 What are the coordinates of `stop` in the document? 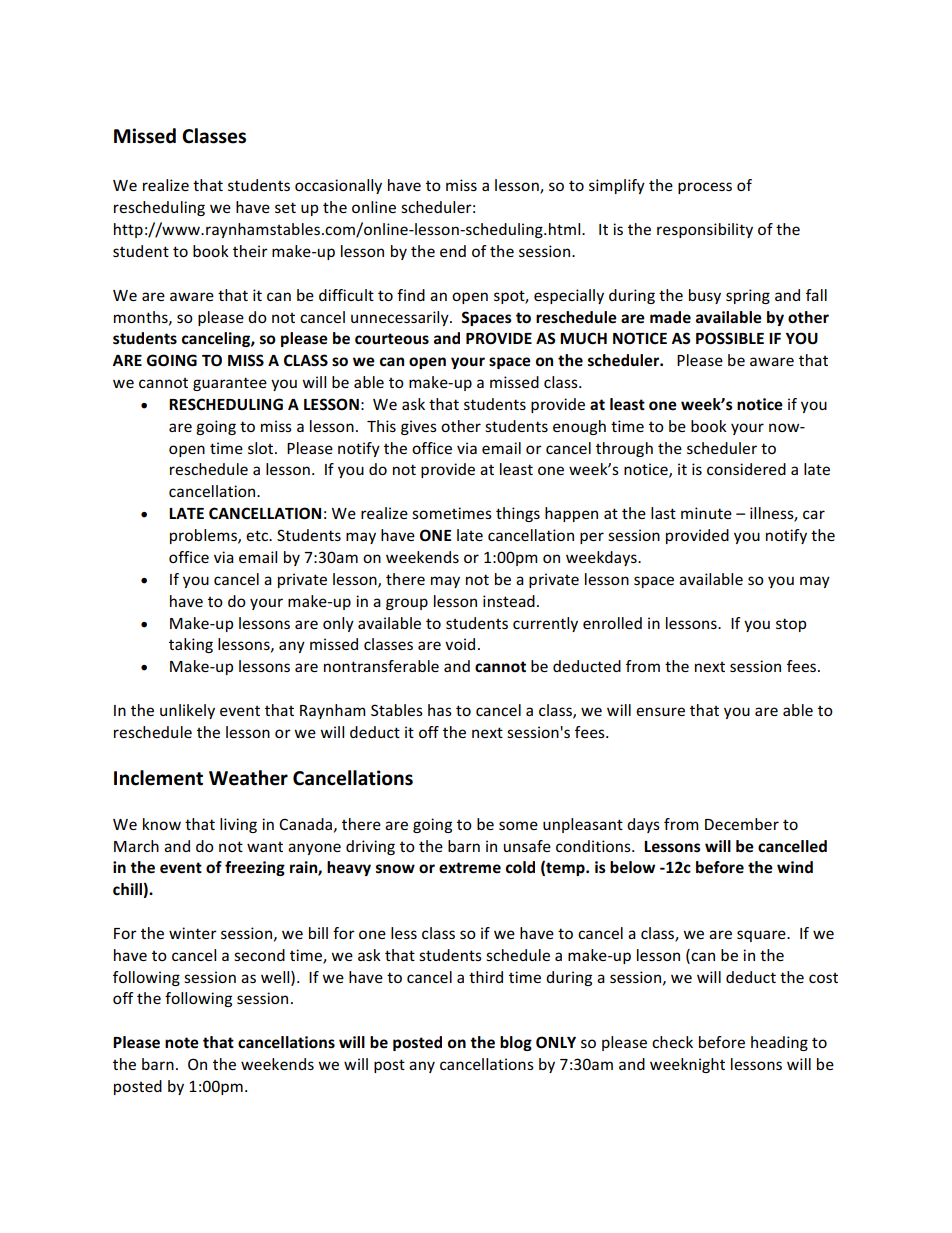 It's located at (791, 625).
